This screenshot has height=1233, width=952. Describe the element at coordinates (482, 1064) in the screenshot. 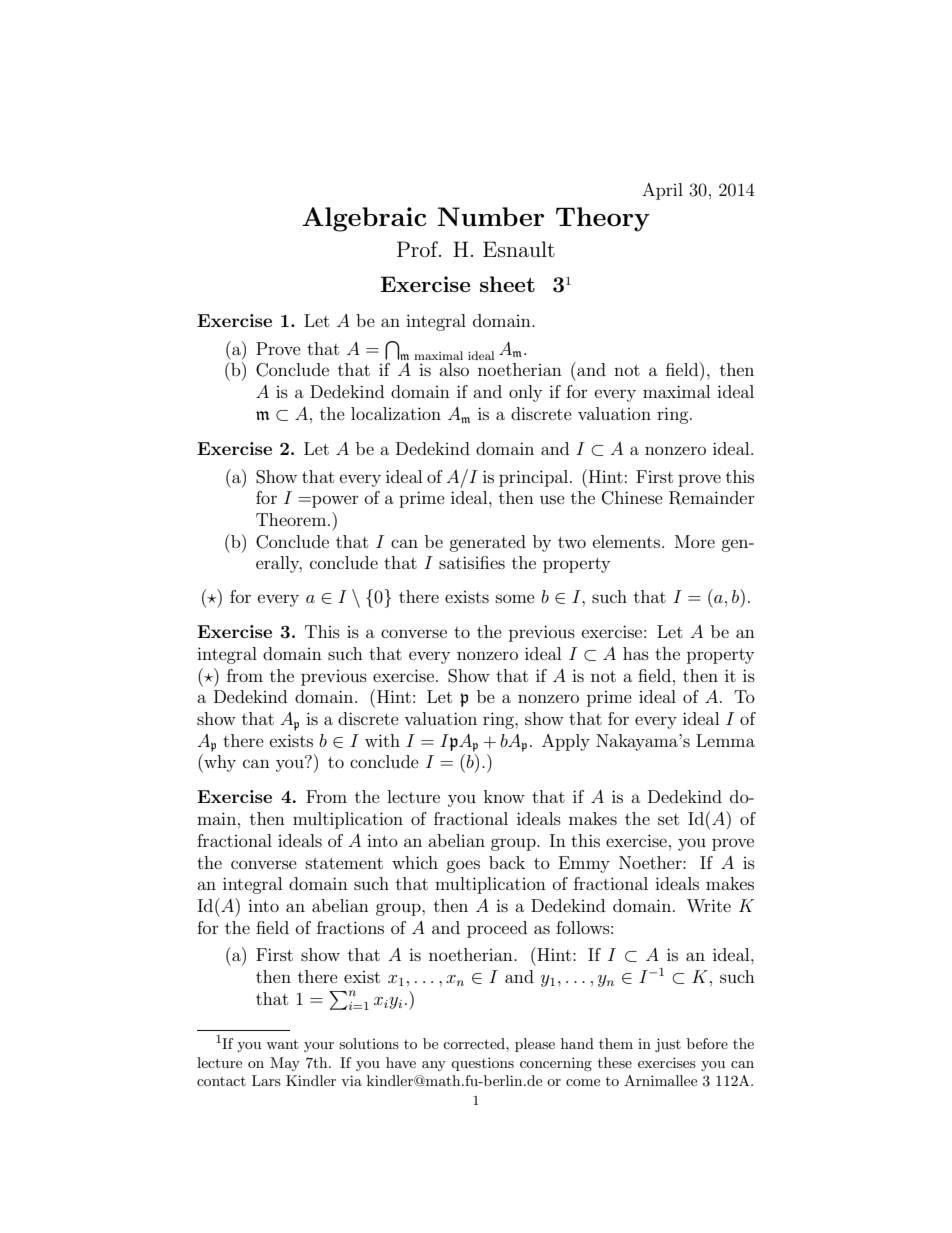

I see `questions` at that location.
